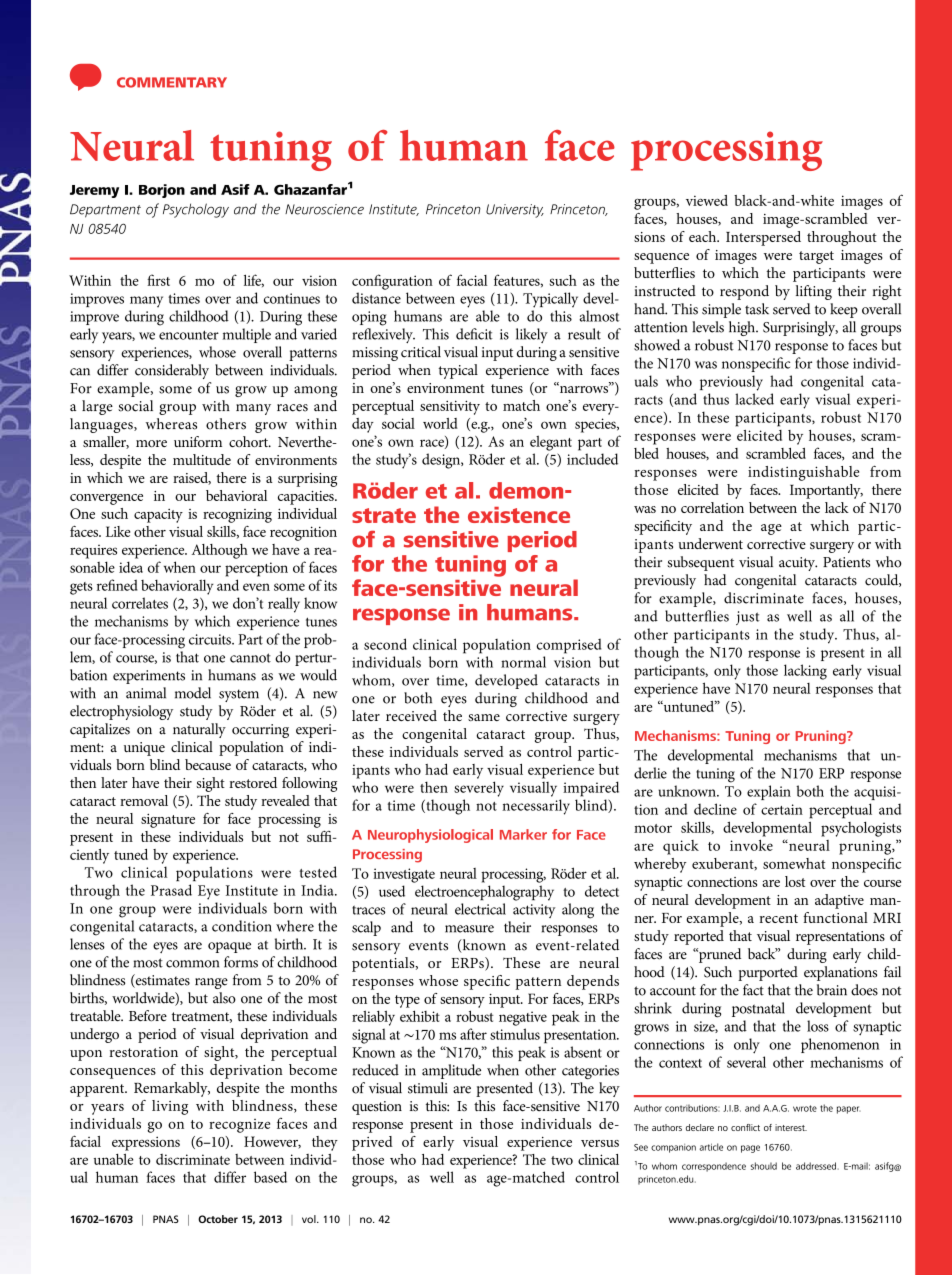  I want to click on back, so click(763, 954).
